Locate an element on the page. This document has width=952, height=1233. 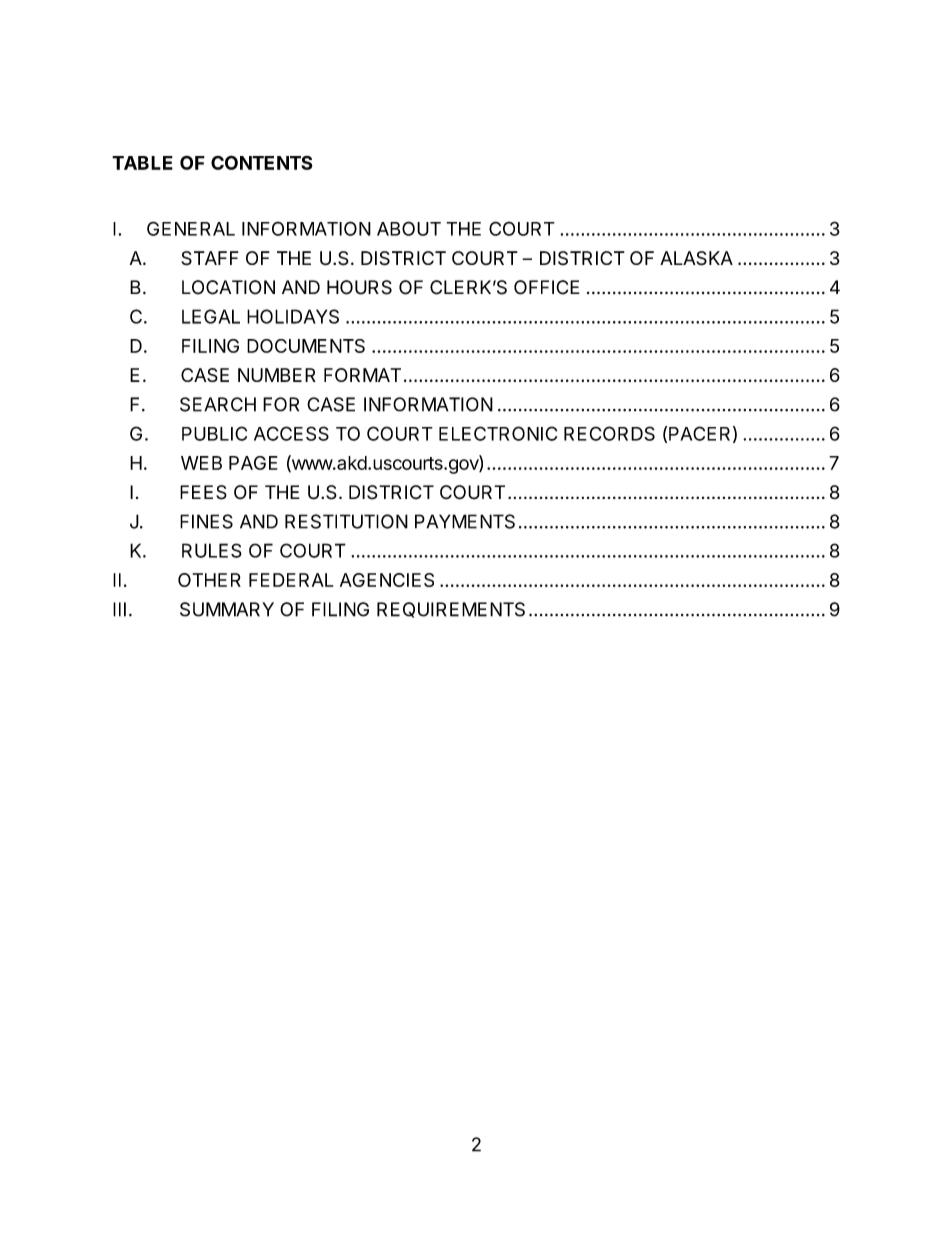
ALASKA is located at coordinates (696, 258).
